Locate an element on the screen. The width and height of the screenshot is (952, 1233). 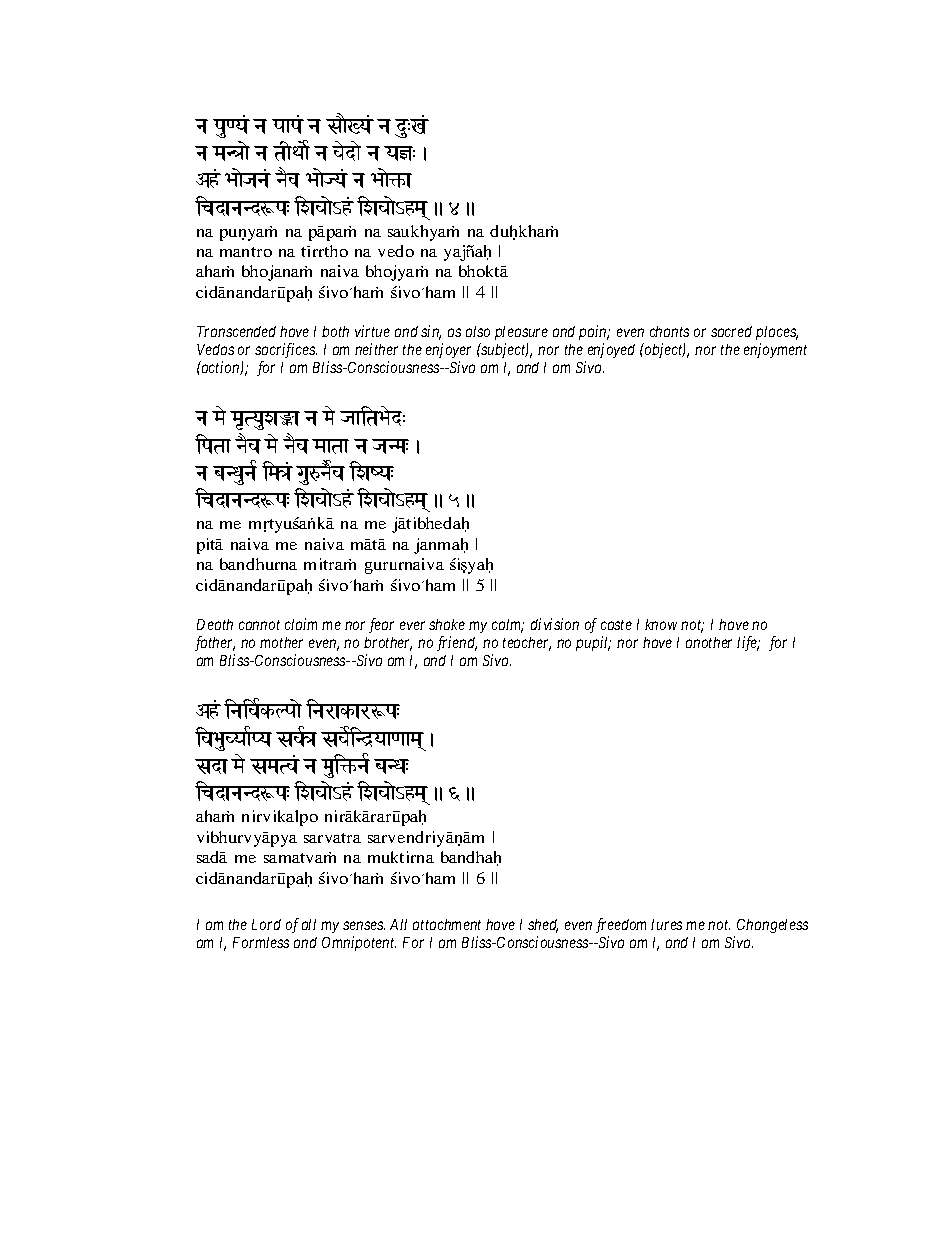
pleasure is located at coordinates (521, 335).
